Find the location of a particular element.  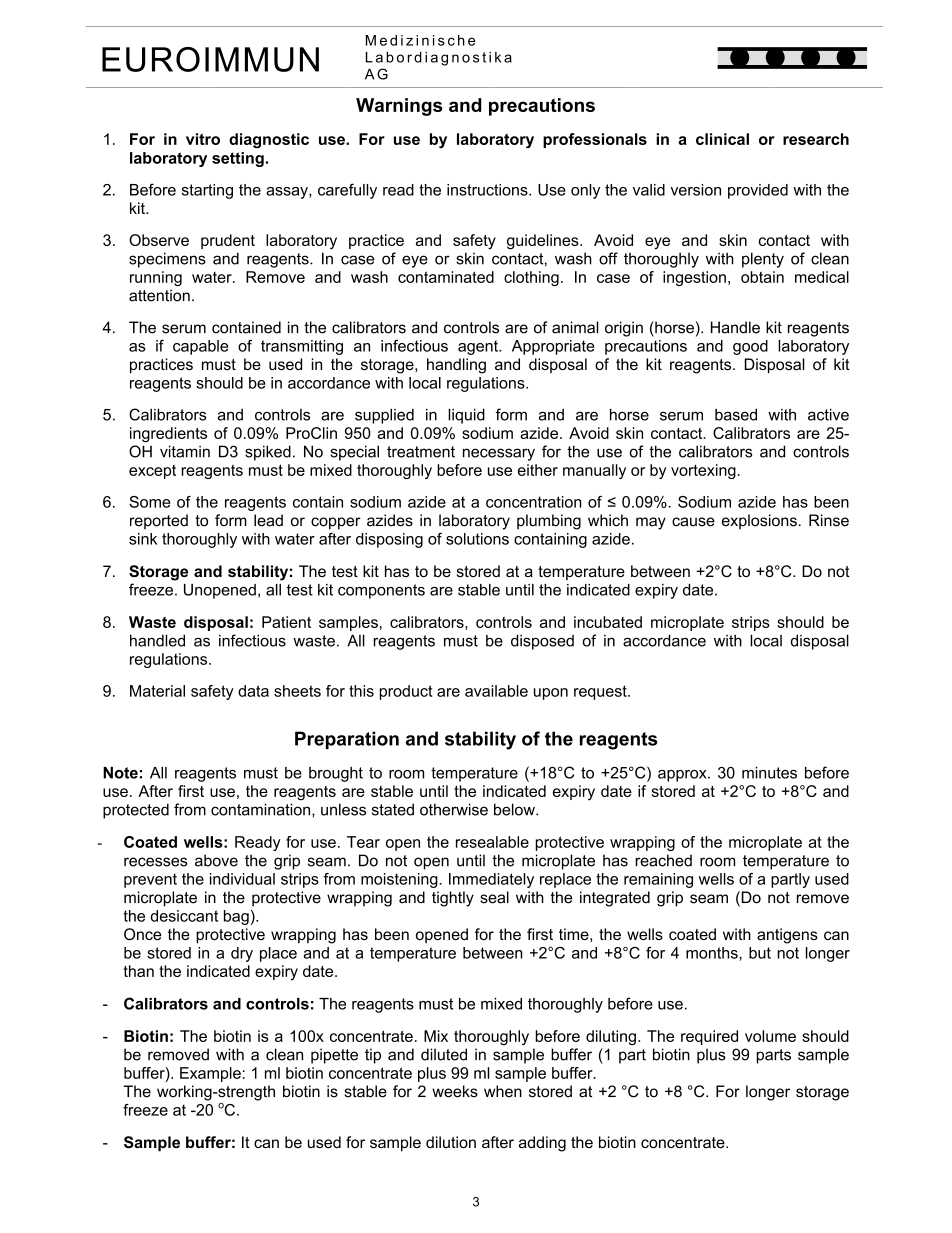

instructions is located at coordinates (488, 190).
